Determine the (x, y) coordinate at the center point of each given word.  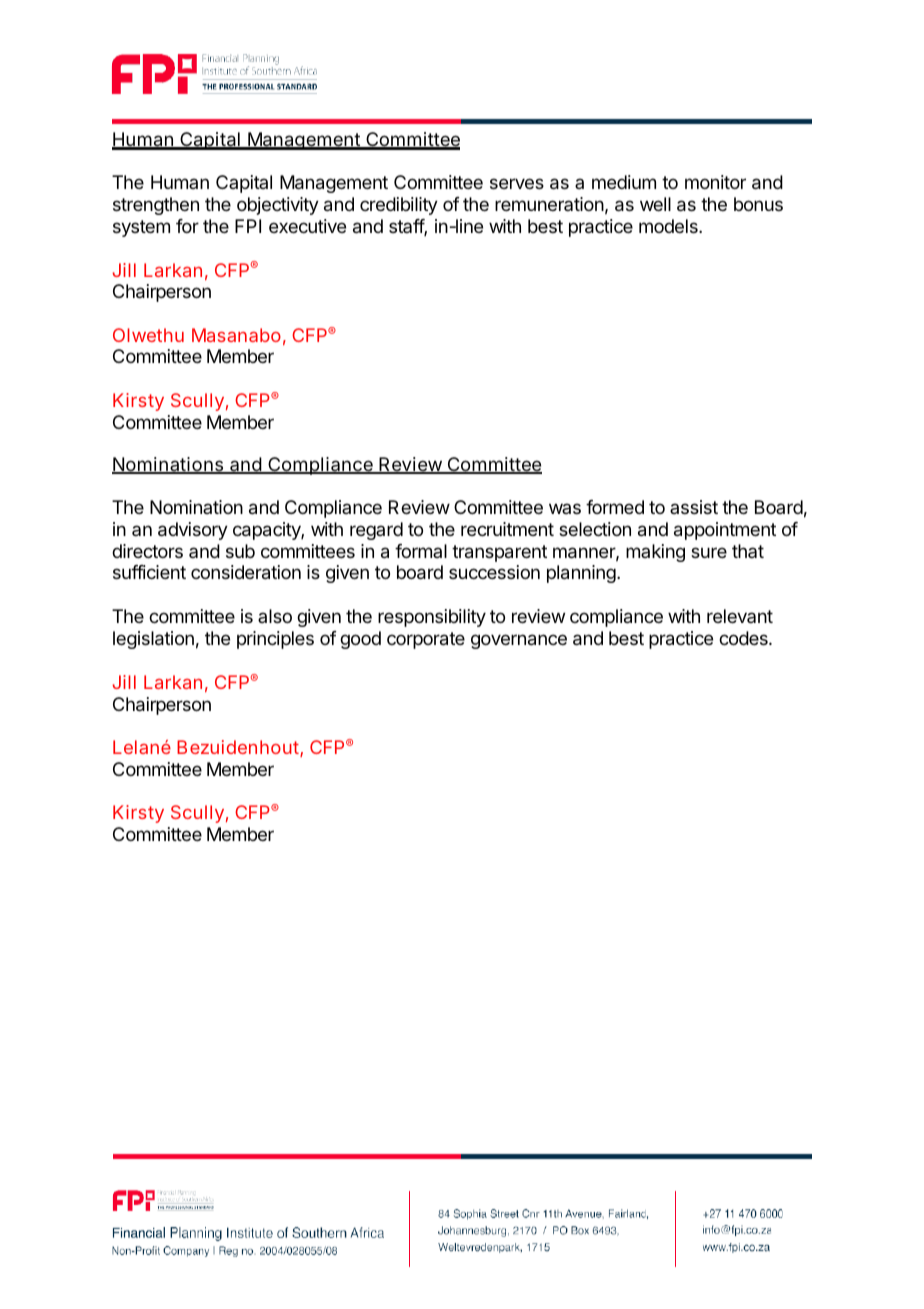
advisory (193, 531)
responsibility (432, 618)
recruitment (507, 529)
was (565, 508)
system (141, 228)
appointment (725, 531)
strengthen (156, 206)
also (275, 616)
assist (694, 507)
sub (240, 551)
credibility (399, 206)
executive (307, 226)
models (669, 226)
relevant (740, 616)
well (655, 204)
